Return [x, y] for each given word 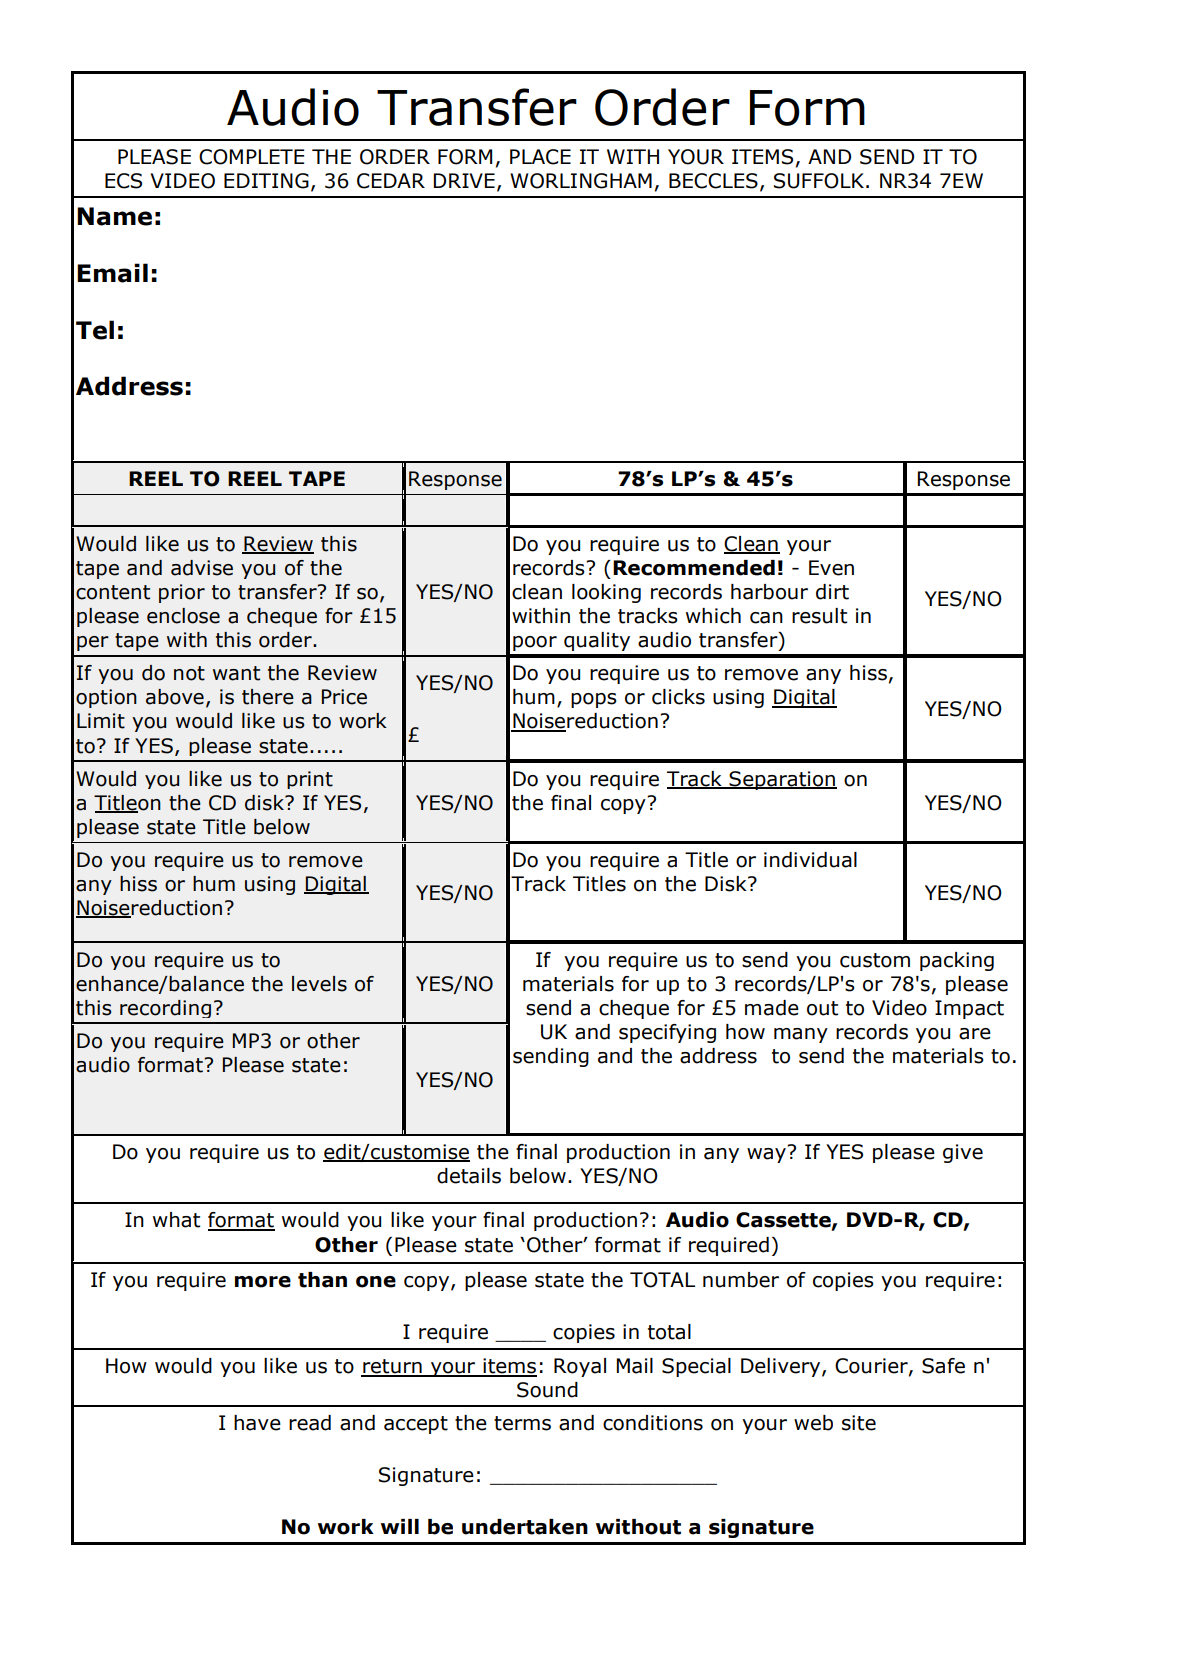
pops [594, 700]
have [257, 1423]
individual [810, 860]
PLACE [540, 157]
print [310, 780]
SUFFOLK [819, 181]
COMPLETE [251, 157]
